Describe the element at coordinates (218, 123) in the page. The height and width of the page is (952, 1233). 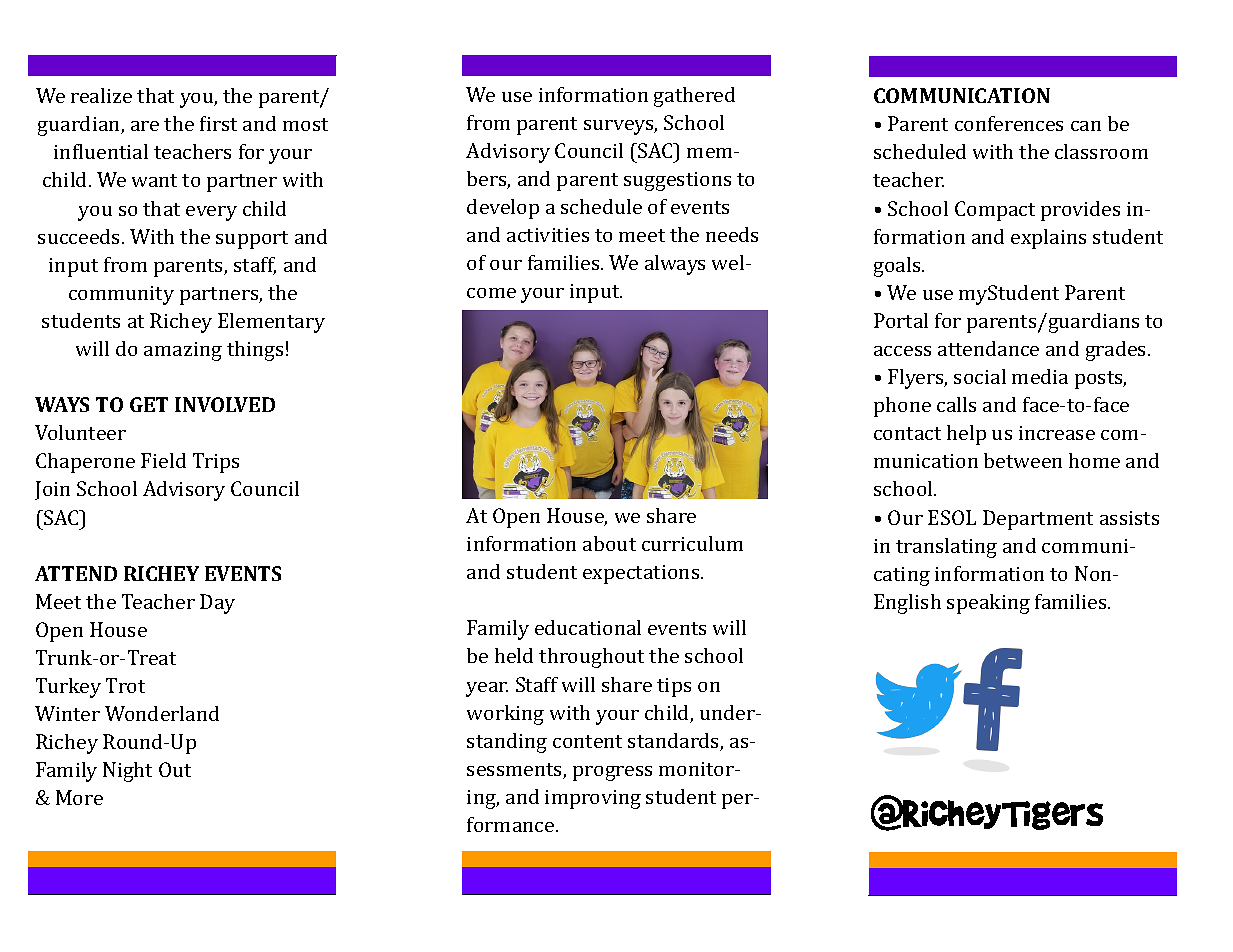
I see `first` at that location.
